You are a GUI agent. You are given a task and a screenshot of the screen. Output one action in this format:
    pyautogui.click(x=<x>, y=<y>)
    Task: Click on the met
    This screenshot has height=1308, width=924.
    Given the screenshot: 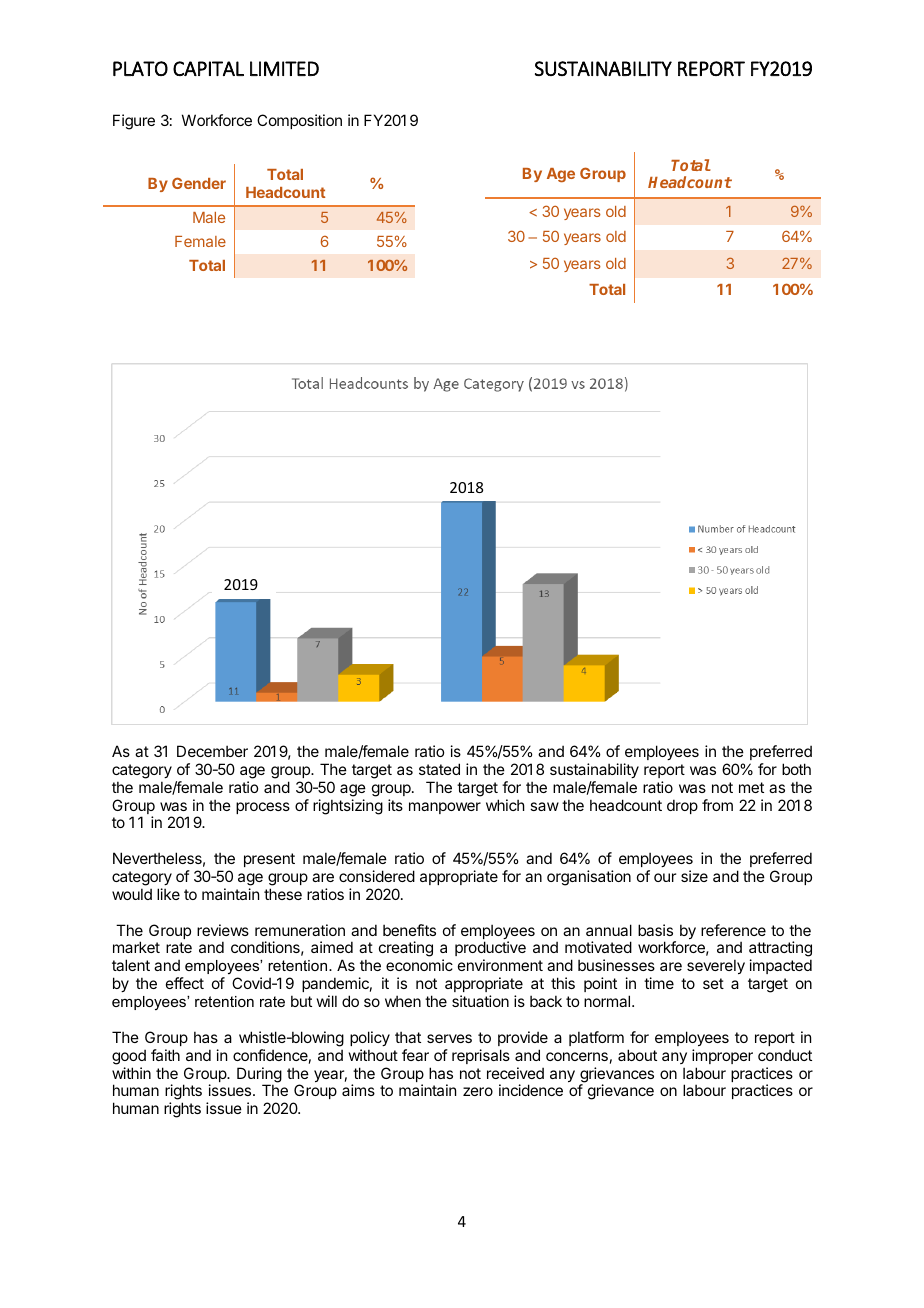 What is the action you would take?
    pyautogui.click(x=751, y=787)
